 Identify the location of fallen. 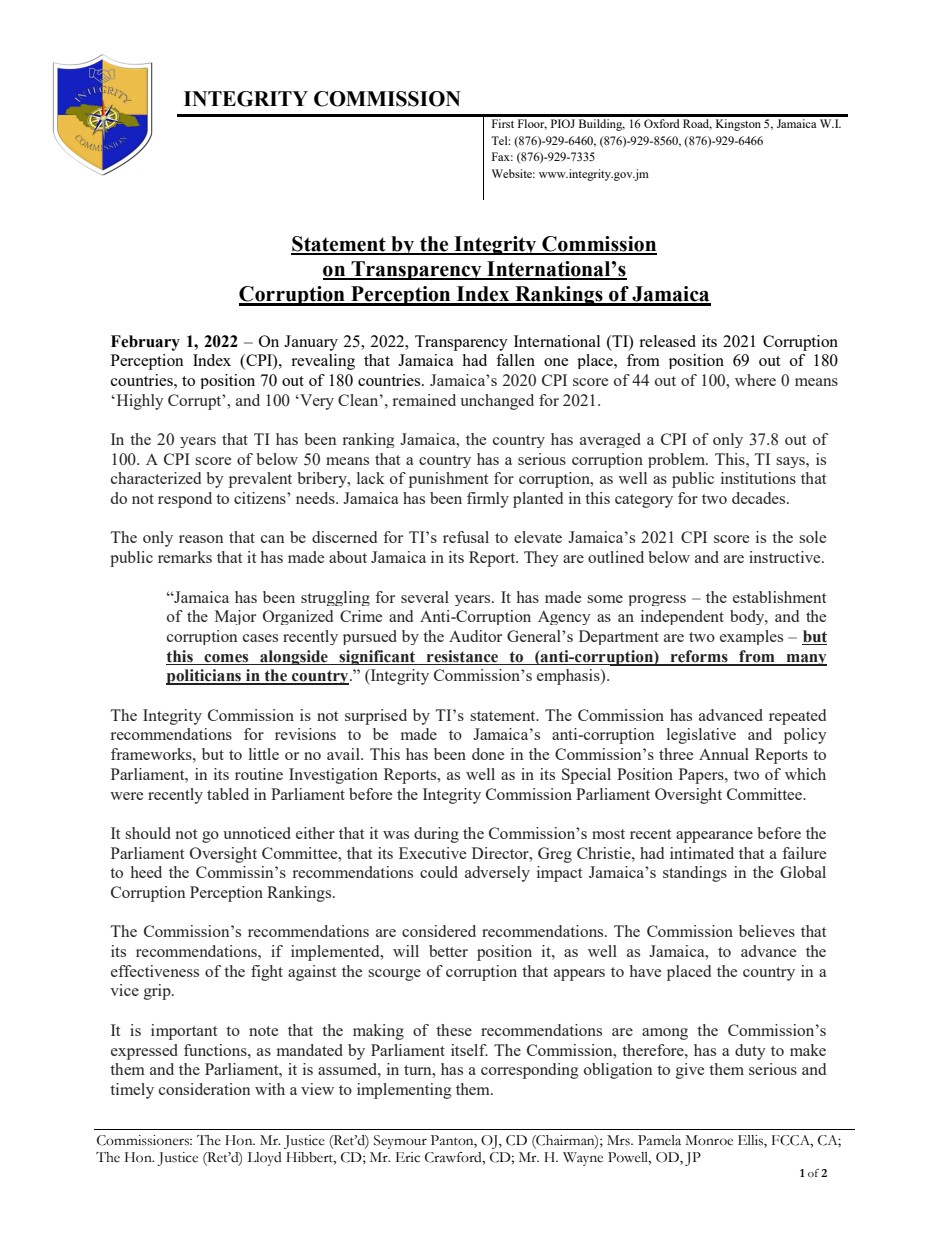
(515, 360).
